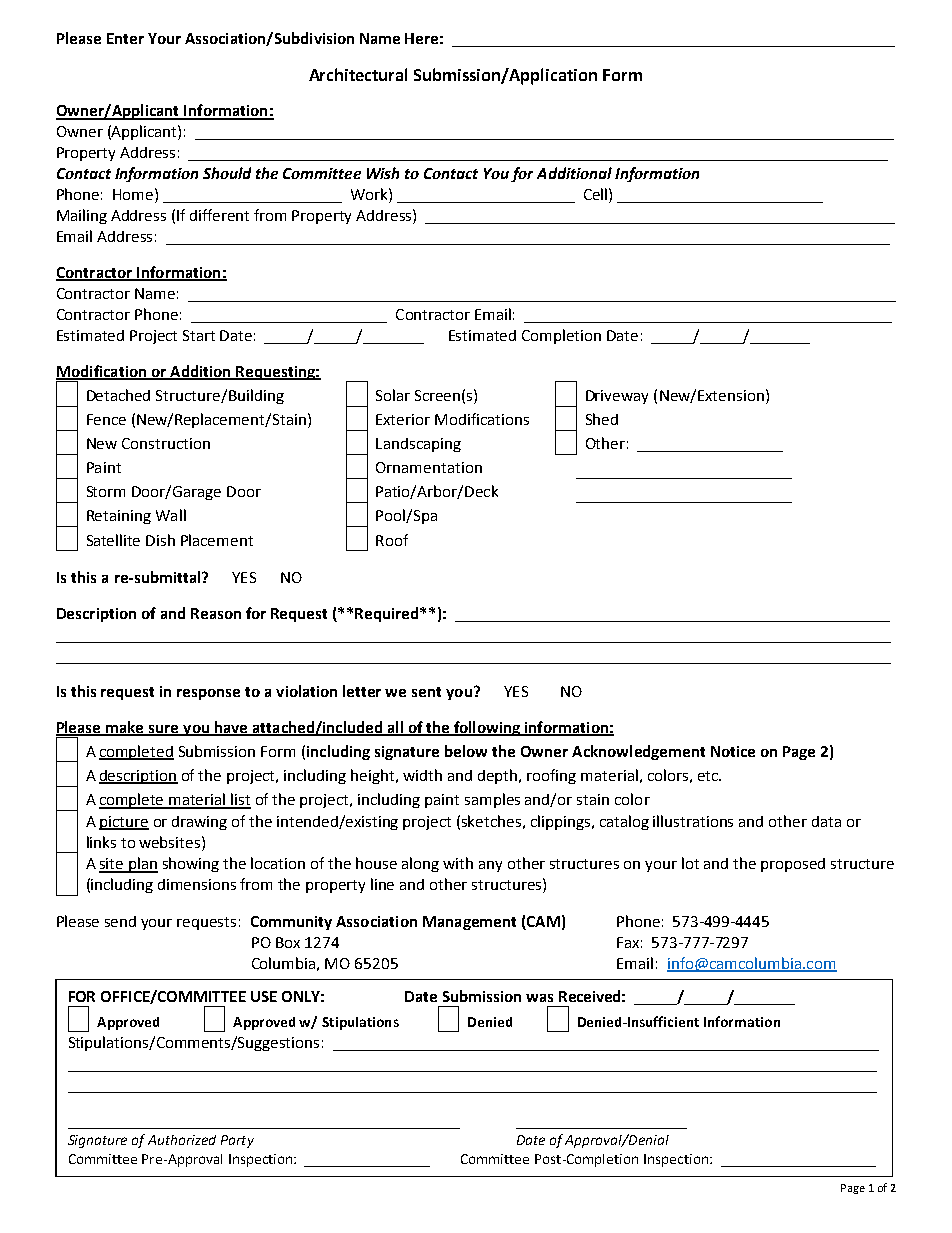 The height and width of the image is (1233, 952). Describe the element at coordinates (216, 613) in the image. I see `Reason` at that location.
